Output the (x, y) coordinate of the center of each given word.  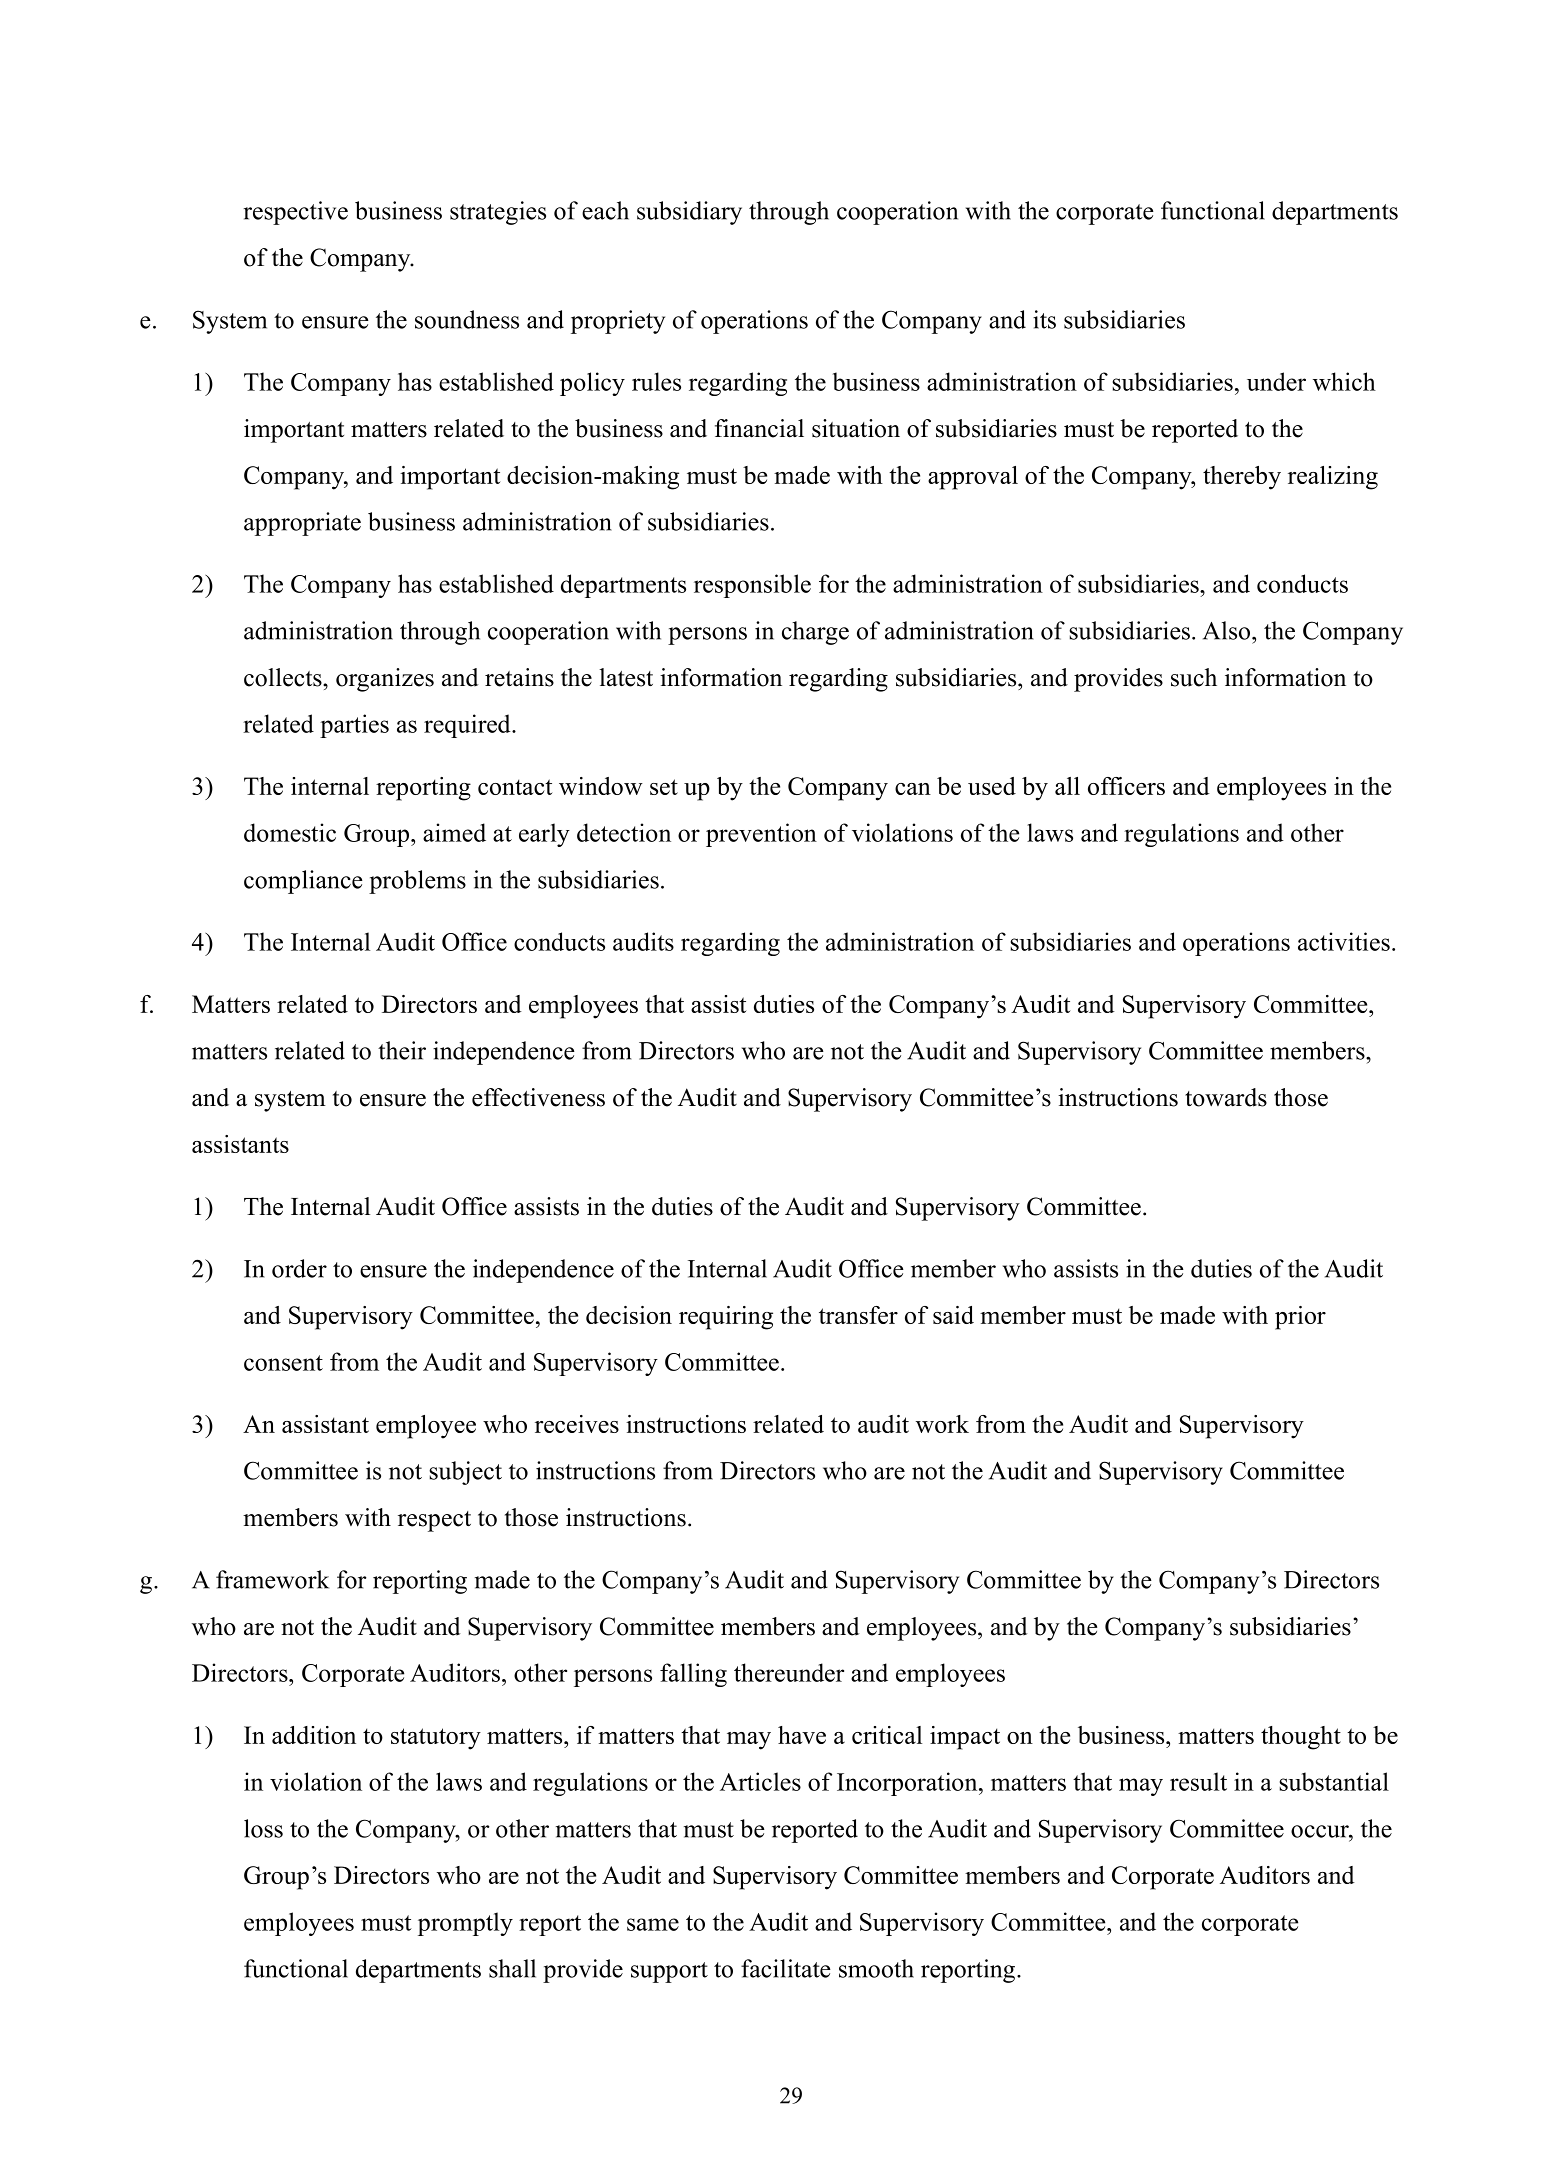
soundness (467, 319)
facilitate (786, 1968)
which (1344, 381)
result (1198, 1781)
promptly (465, 1924)
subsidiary (689, 213)
